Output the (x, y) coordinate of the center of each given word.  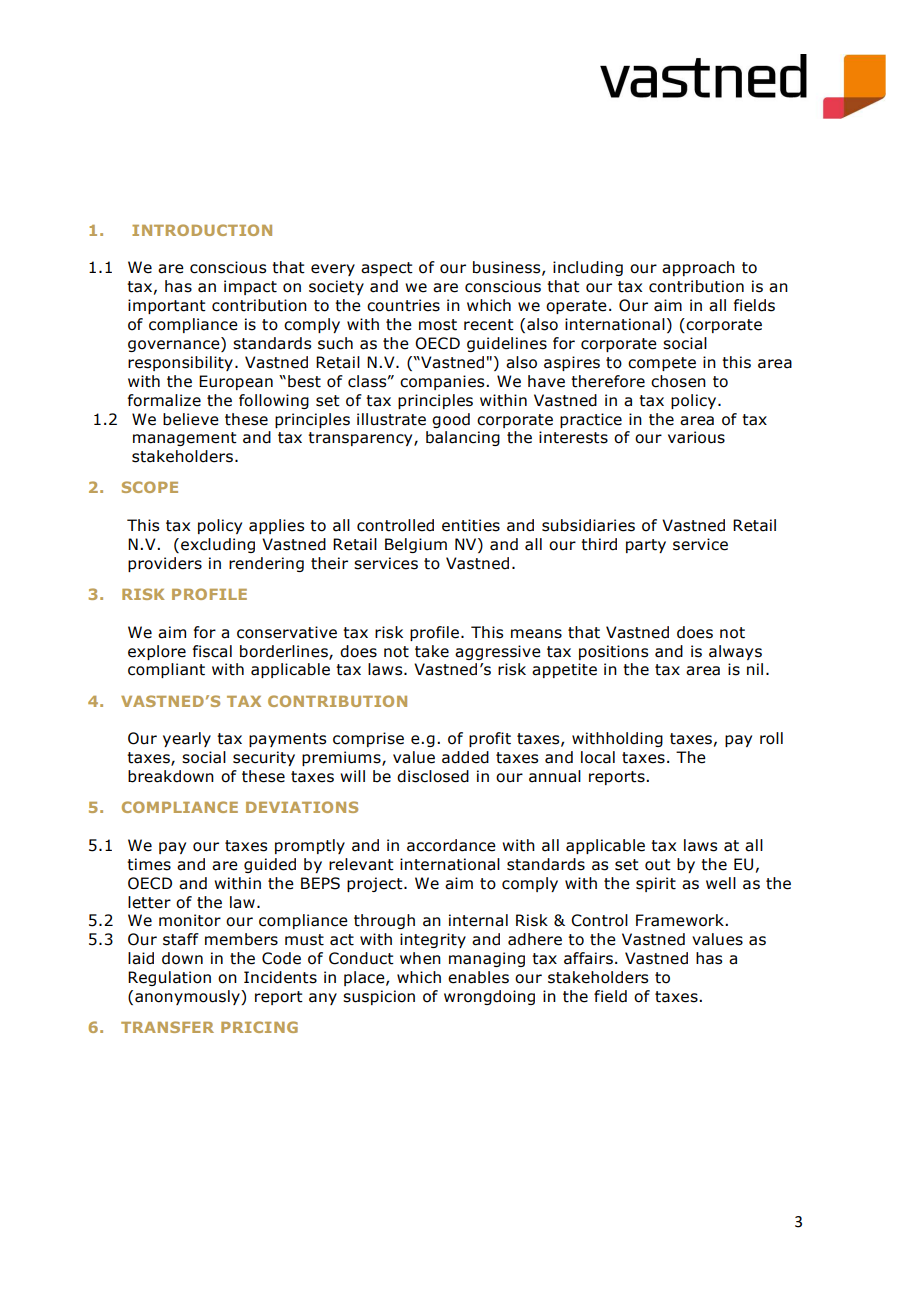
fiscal (212, 651)
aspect (387, 269)
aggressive (498, 652)
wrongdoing (489, 997)
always (735, 652)
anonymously (188, 997)
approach (698, 268)
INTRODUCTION (202, 230)
